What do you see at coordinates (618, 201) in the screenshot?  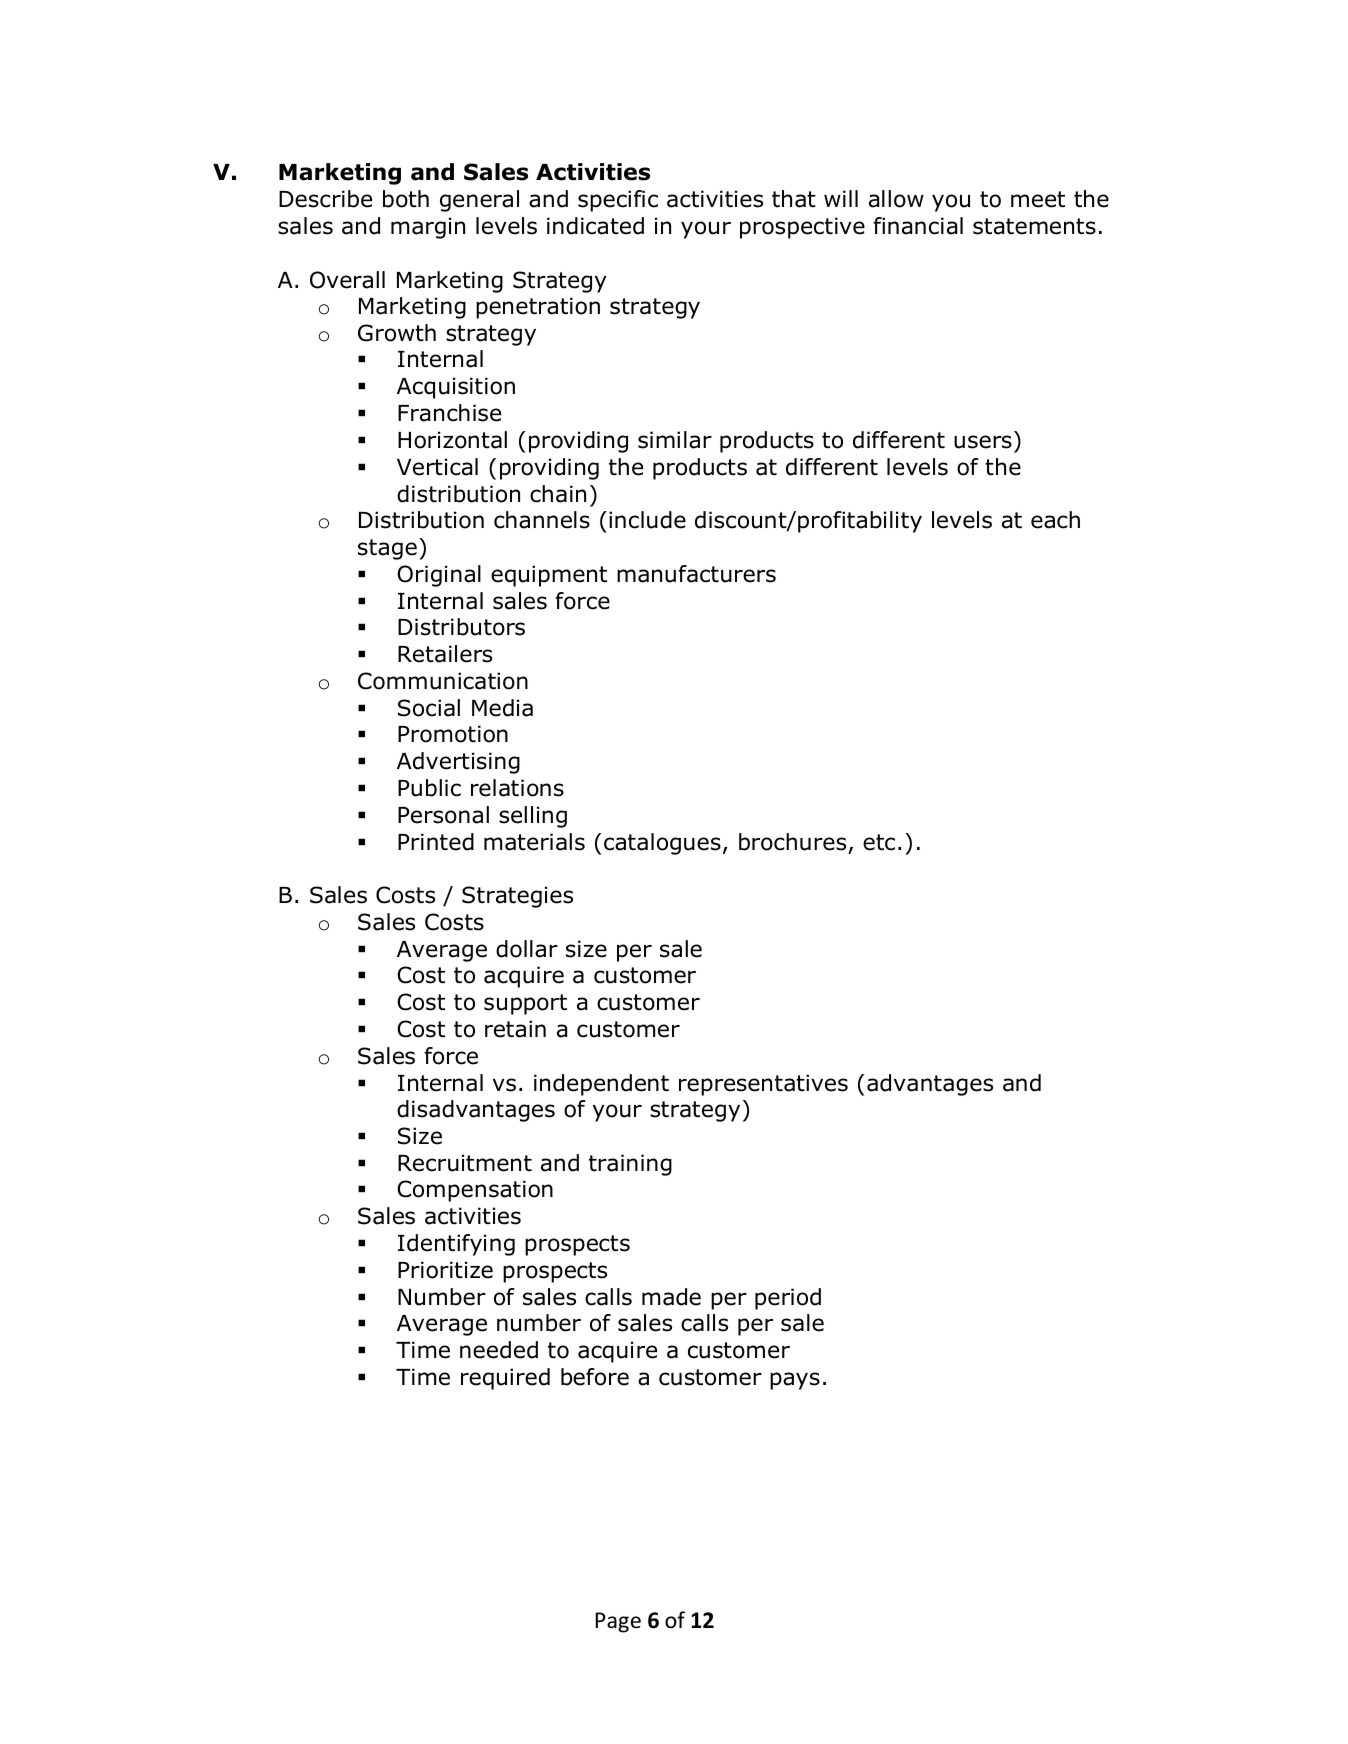 I see `specific` at bounding box center [618, 201].
